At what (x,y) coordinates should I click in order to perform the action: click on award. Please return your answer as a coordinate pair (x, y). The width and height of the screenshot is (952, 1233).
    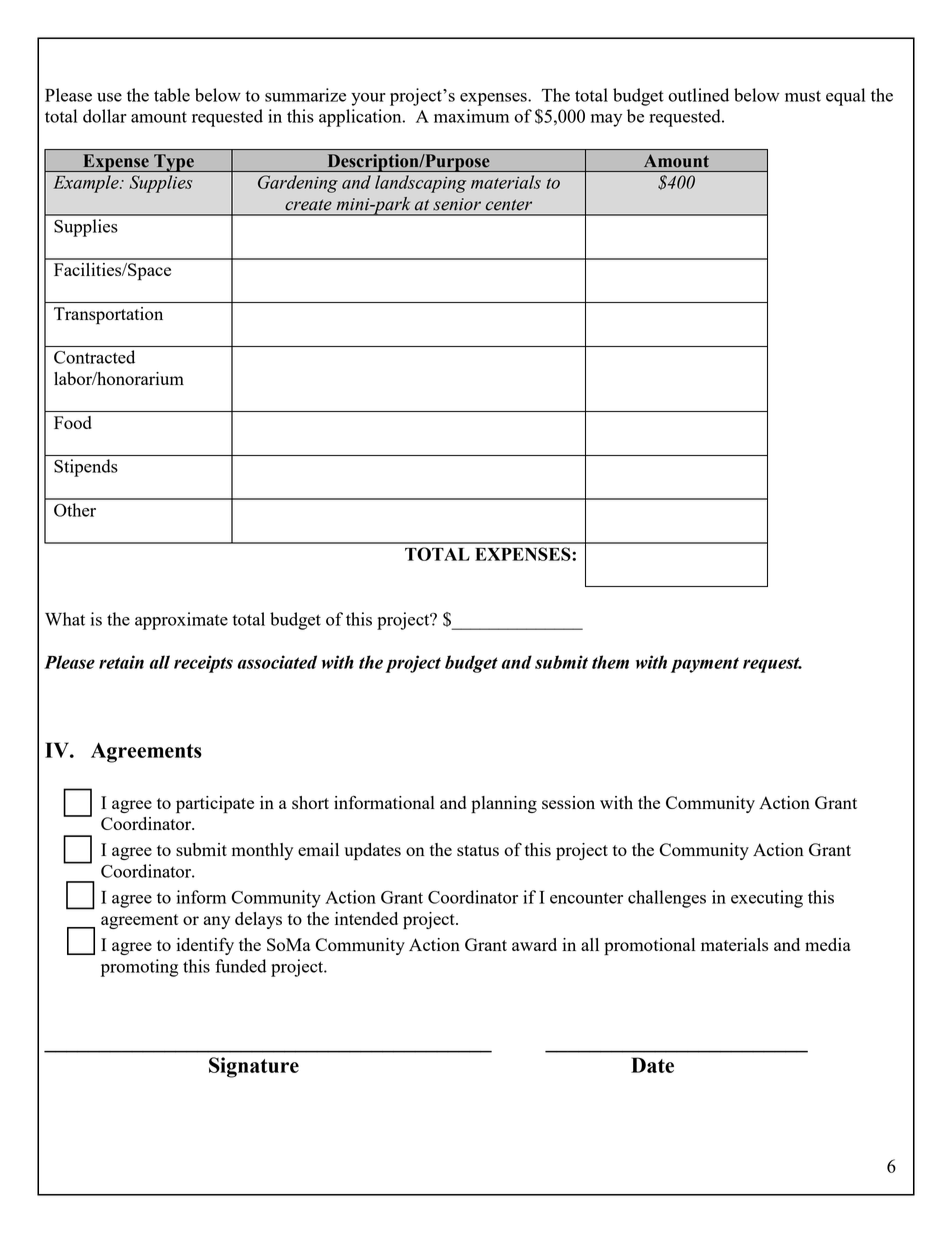
    Looking at the image, I should click on (534, 944).
